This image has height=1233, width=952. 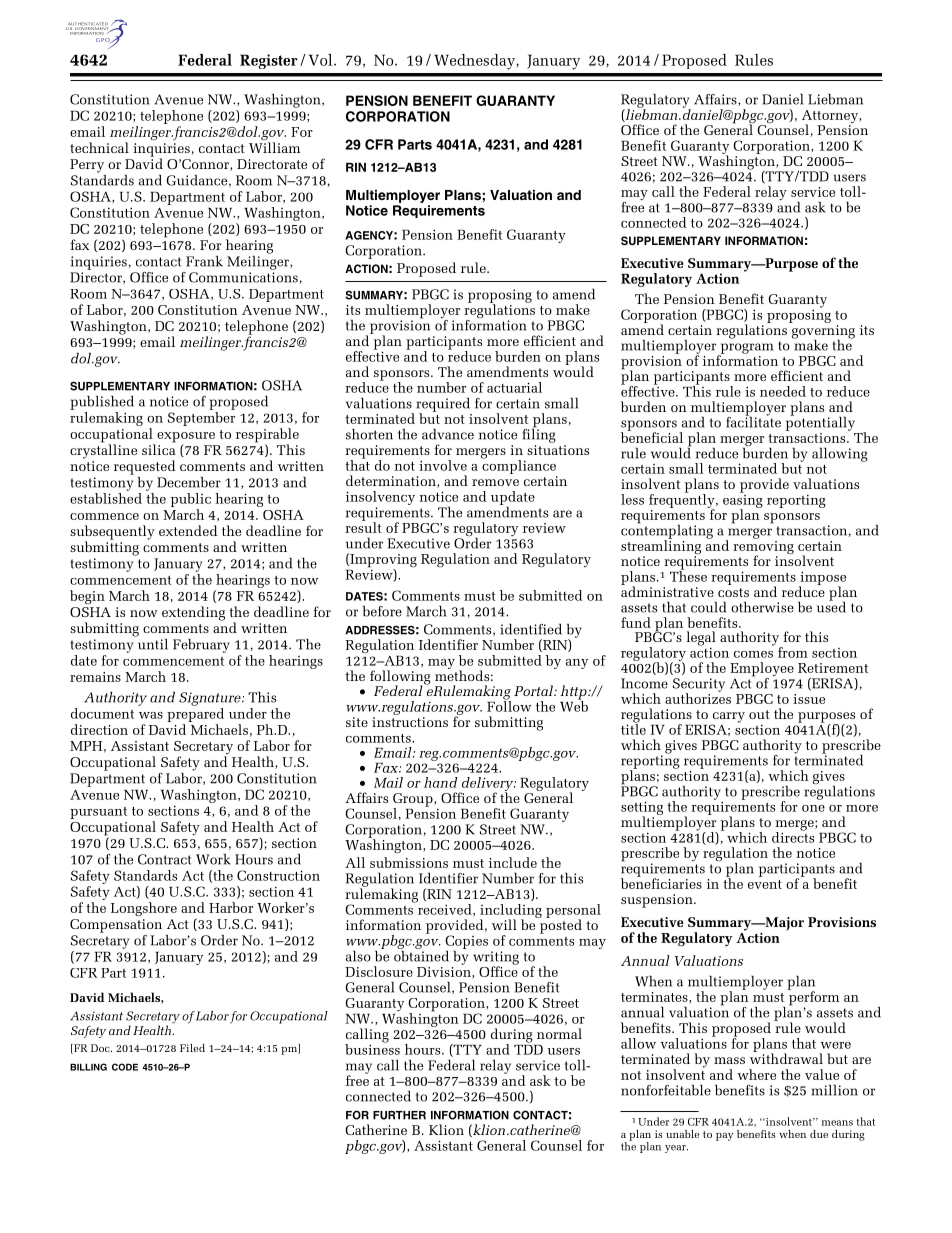 What do you see at coordinates (756, 1074) in the image?
I see `where` at bounding box center [756, 1074].
